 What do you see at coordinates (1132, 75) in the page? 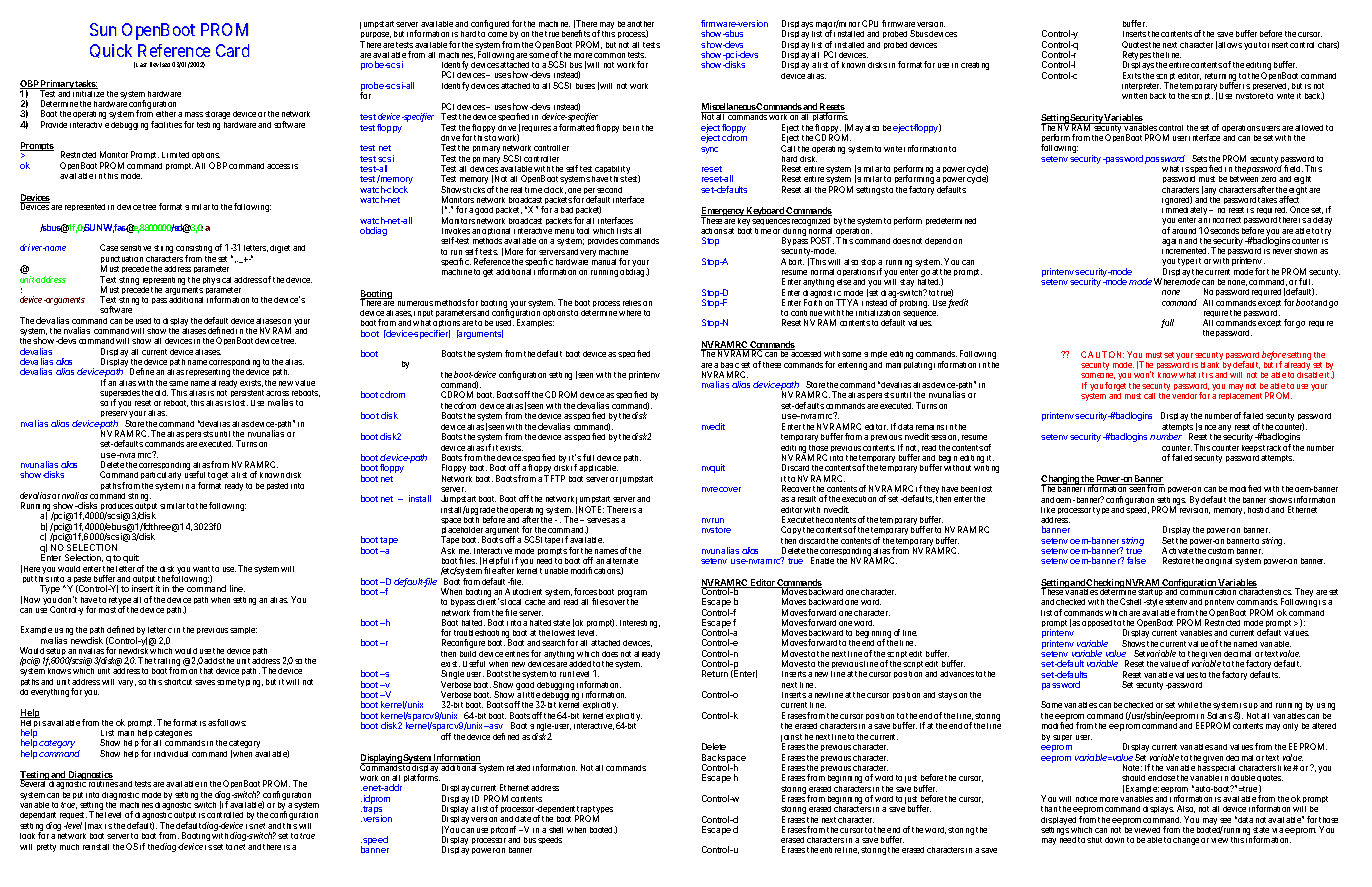
I see `Exits` at bounding box center [1132, 75].
